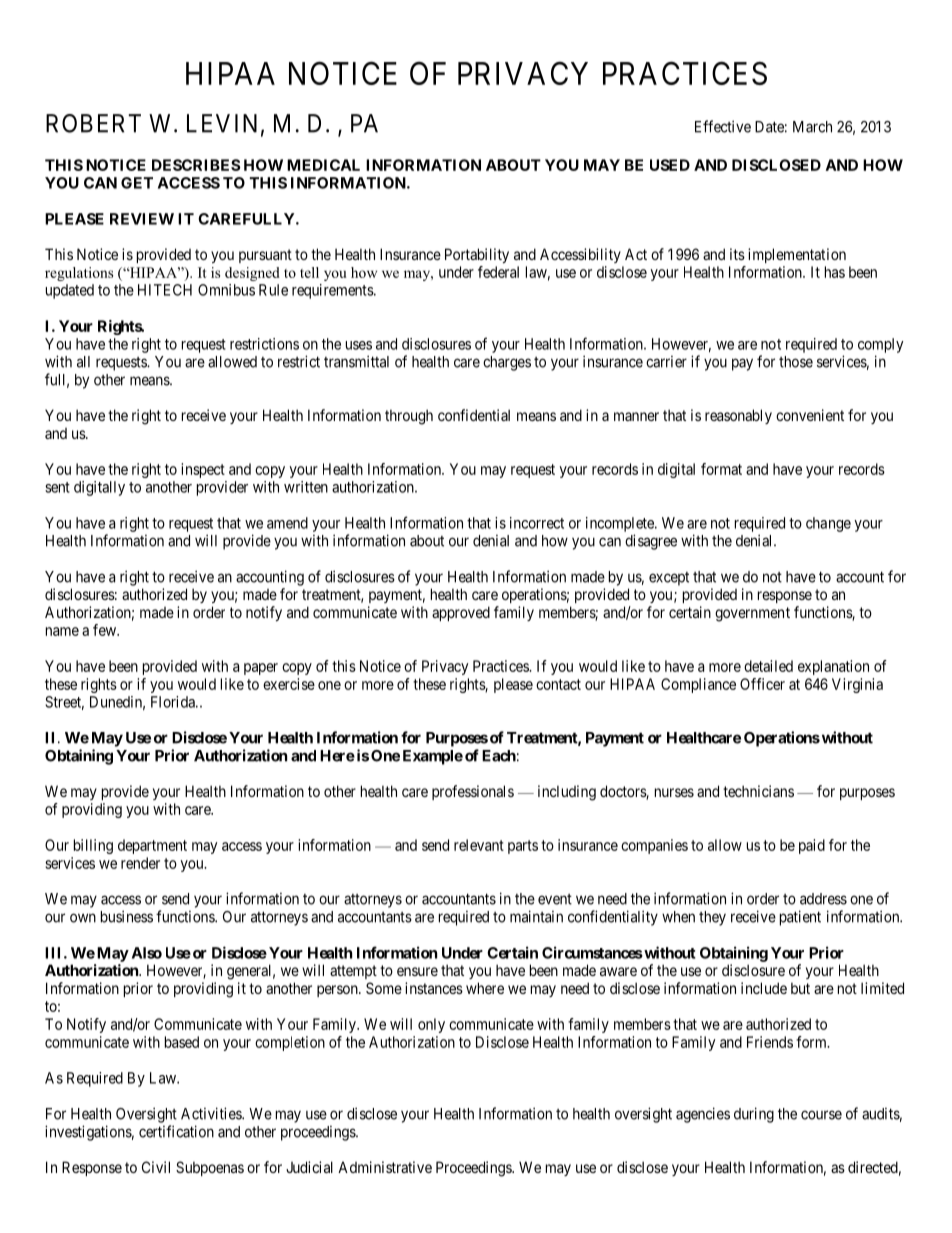 The height and width of the document is (1233, 952). What do you see at coordinates (323, 165) in the document?
I see `MEDICAL` at bounding box center [323, 165].
